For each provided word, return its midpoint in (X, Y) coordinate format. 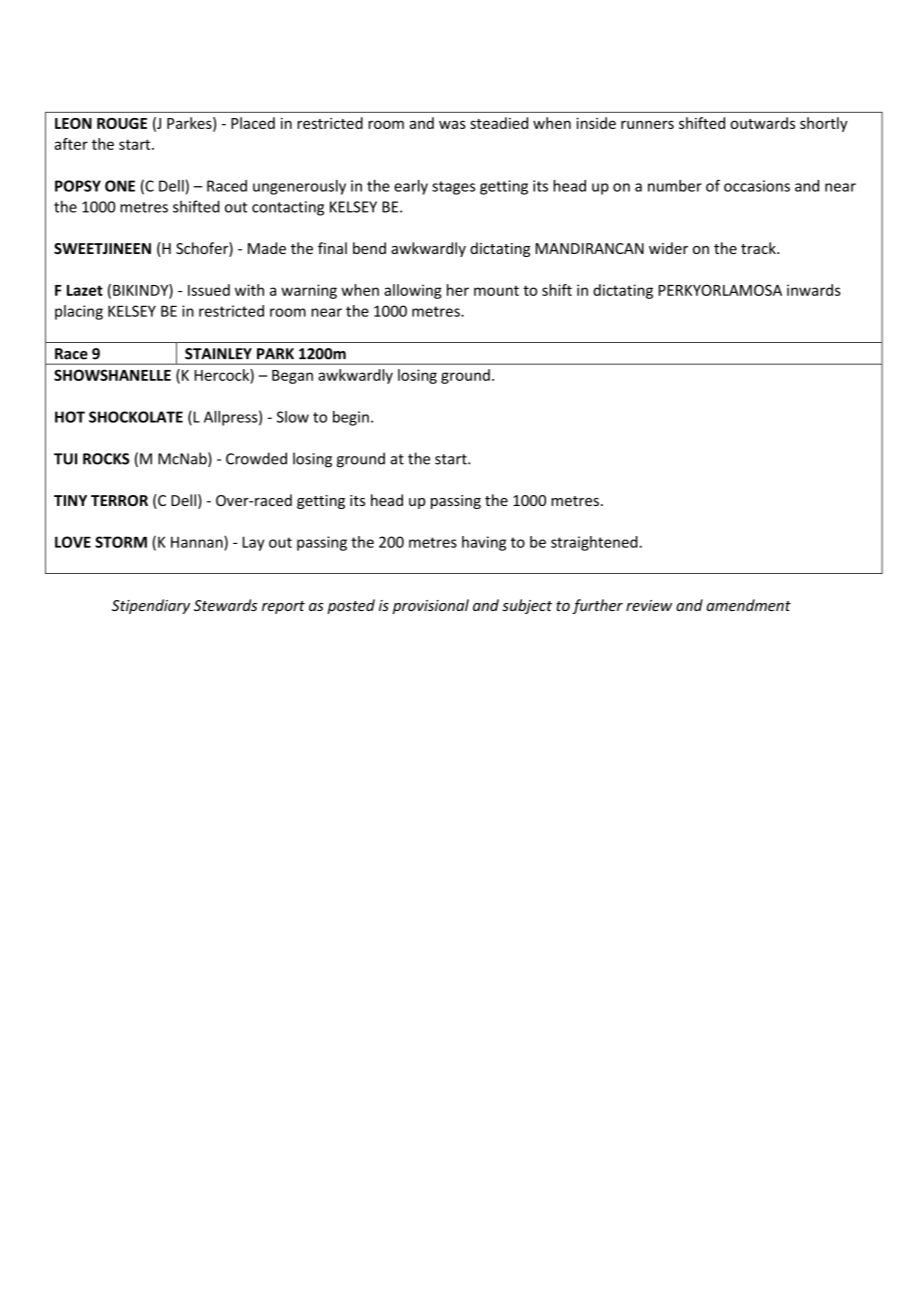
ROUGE (122, 123)
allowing (413, 291)
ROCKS (106, 459)
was (452, 124)
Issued (209, 290)
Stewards (225, 605)
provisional (431, 606)
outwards (762, 123)
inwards (814, 290)
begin (351, 418)
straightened (595, 543)
